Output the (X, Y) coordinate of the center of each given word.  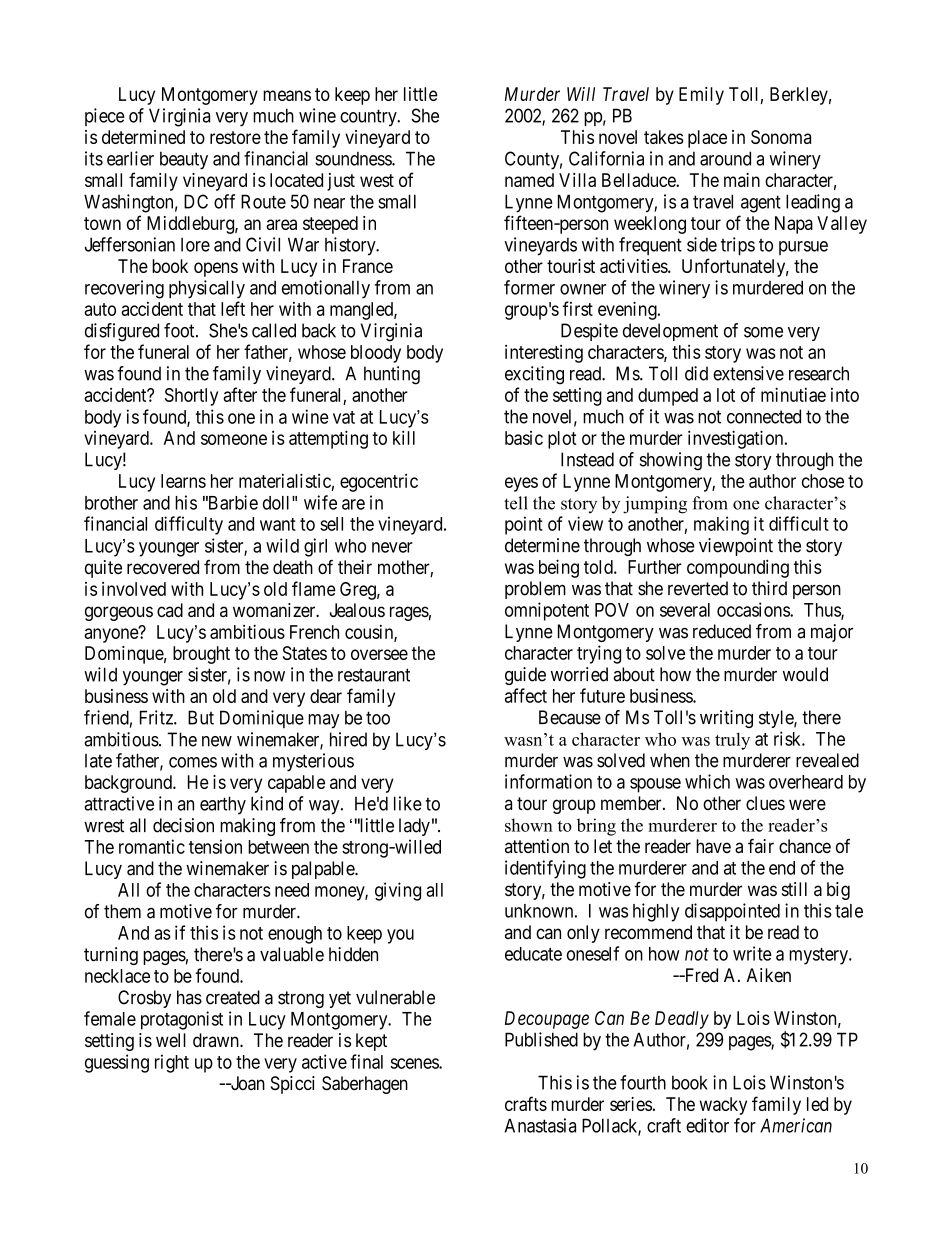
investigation (737, 439)
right (172, 1063)
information (548, 781)
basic (524, 438)
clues (765, 803)
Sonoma (781, 137)
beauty (184, 161)
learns (183, 481)
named (529, 180)
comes (193, 762)
